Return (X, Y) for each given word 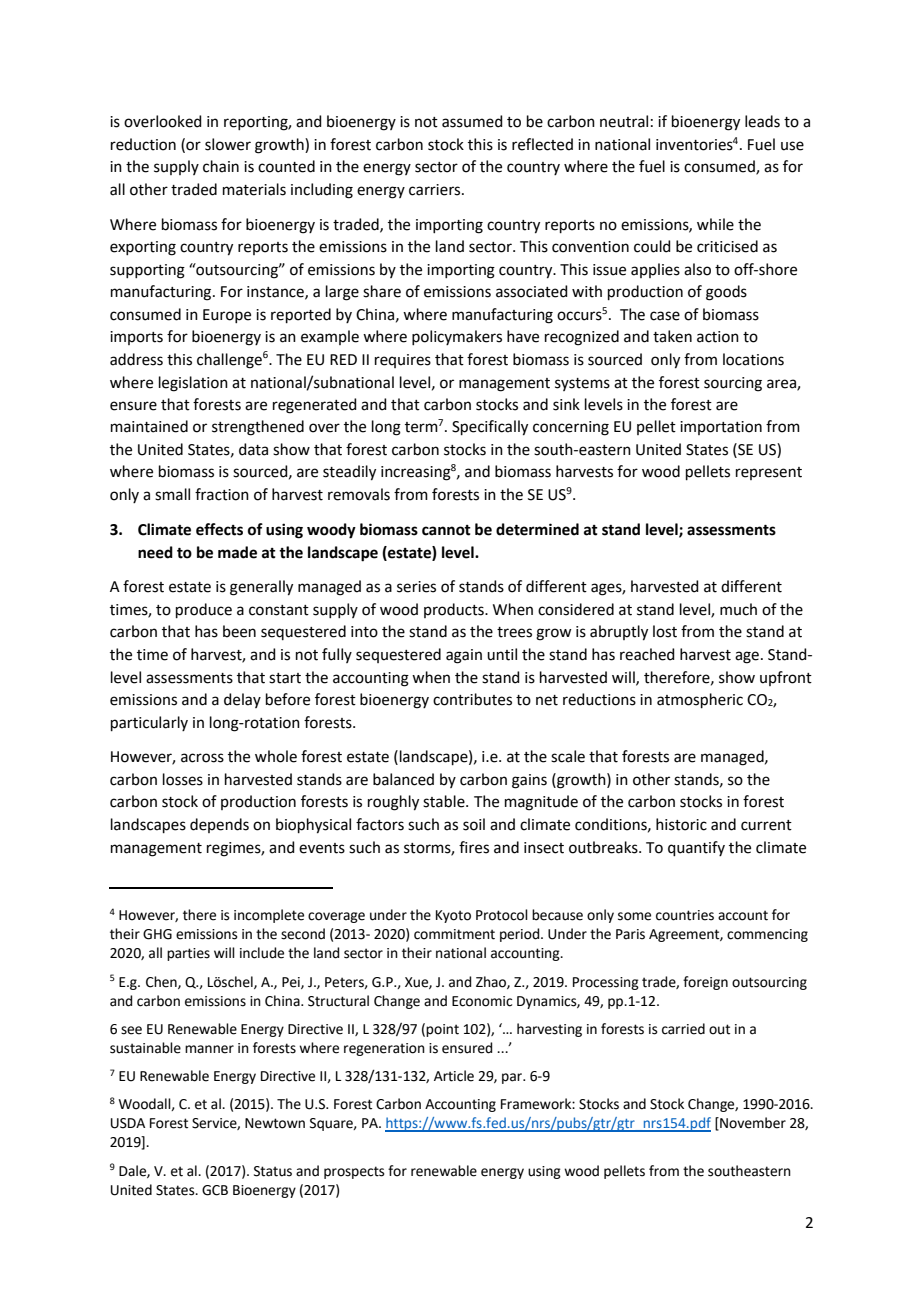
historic (681, 824)
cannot (446, 530)
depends (219, 825)
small (172, 494)
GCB (215, 1190)
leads (762, 121)
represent (769, 473)
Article (454, 1076)
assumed (472, 121)
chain (221, 166)
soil (474, 824)
